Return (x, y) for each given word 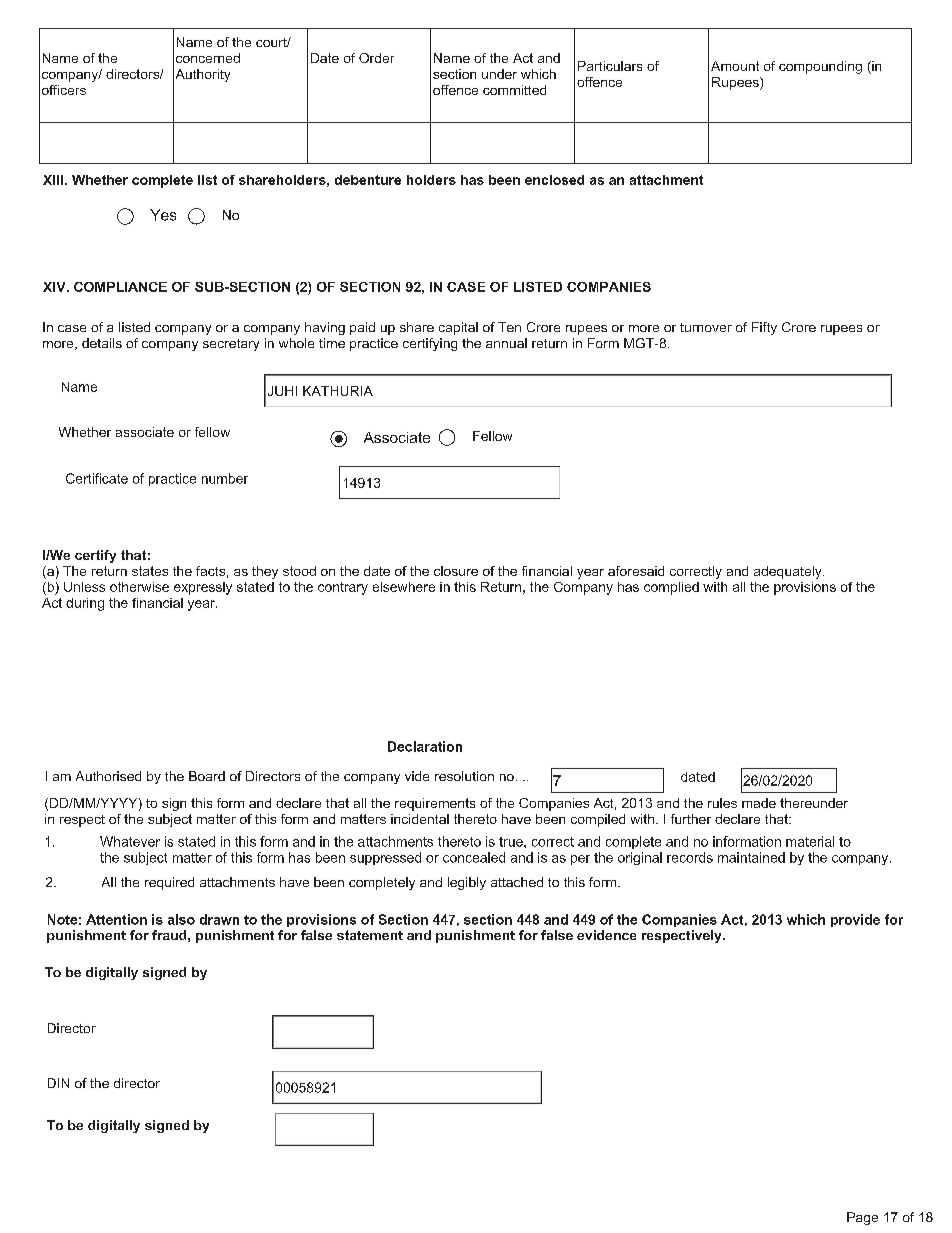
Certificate (97, 478)
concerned (208, 58)
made (759, 803)
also (181, 919)
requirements (435, 804)
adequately (789, 572)
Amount (735, 66)
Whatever (130, 841)
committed (514, 90)
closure (456, 571)
